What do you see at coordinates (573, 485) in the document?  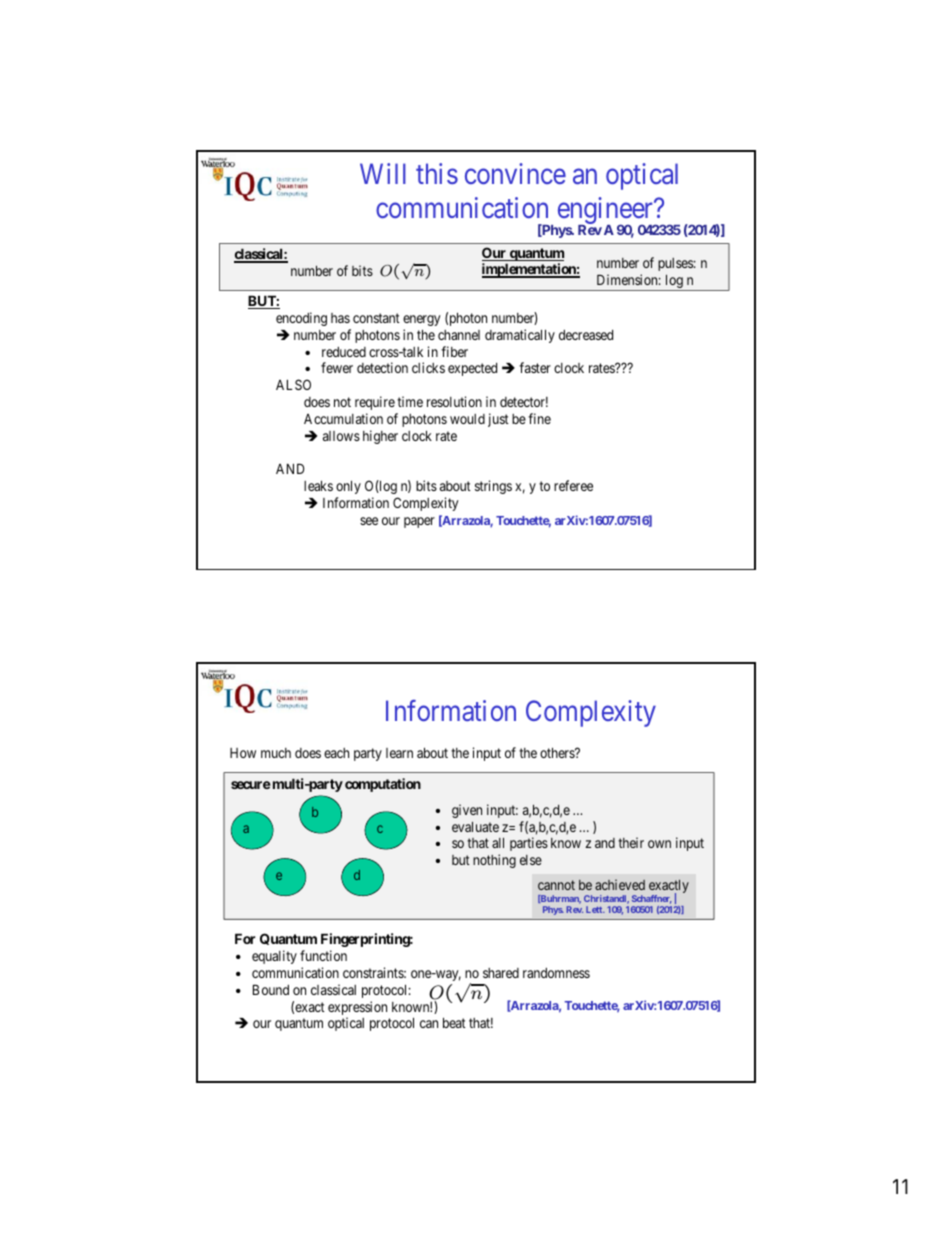 I see `referee` at bounding box center [573, 485].
